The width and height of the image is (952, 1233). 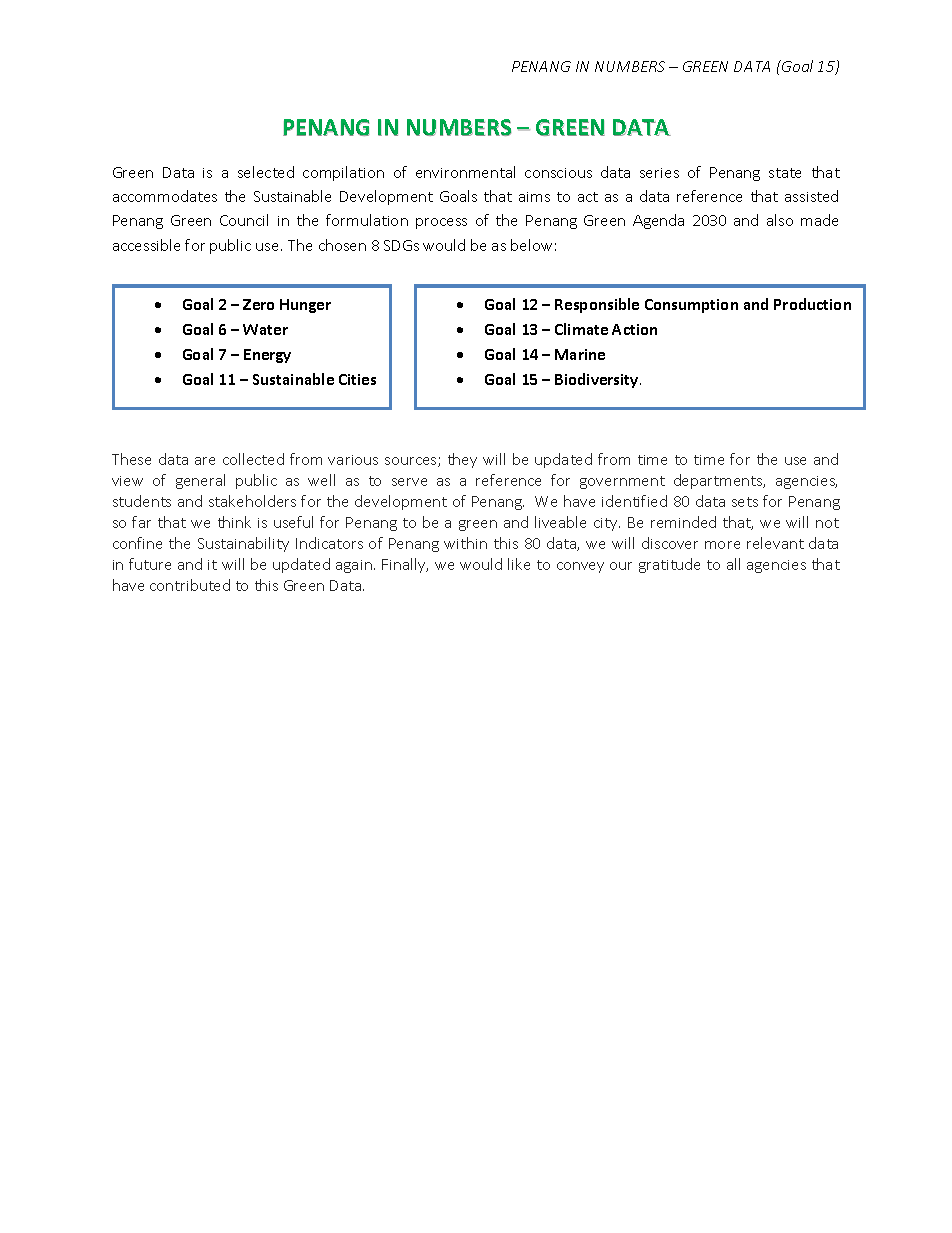 What do you see at coordinates (669, 565) in the image?
I see `gratitude` at bounding box center [669, 565].
